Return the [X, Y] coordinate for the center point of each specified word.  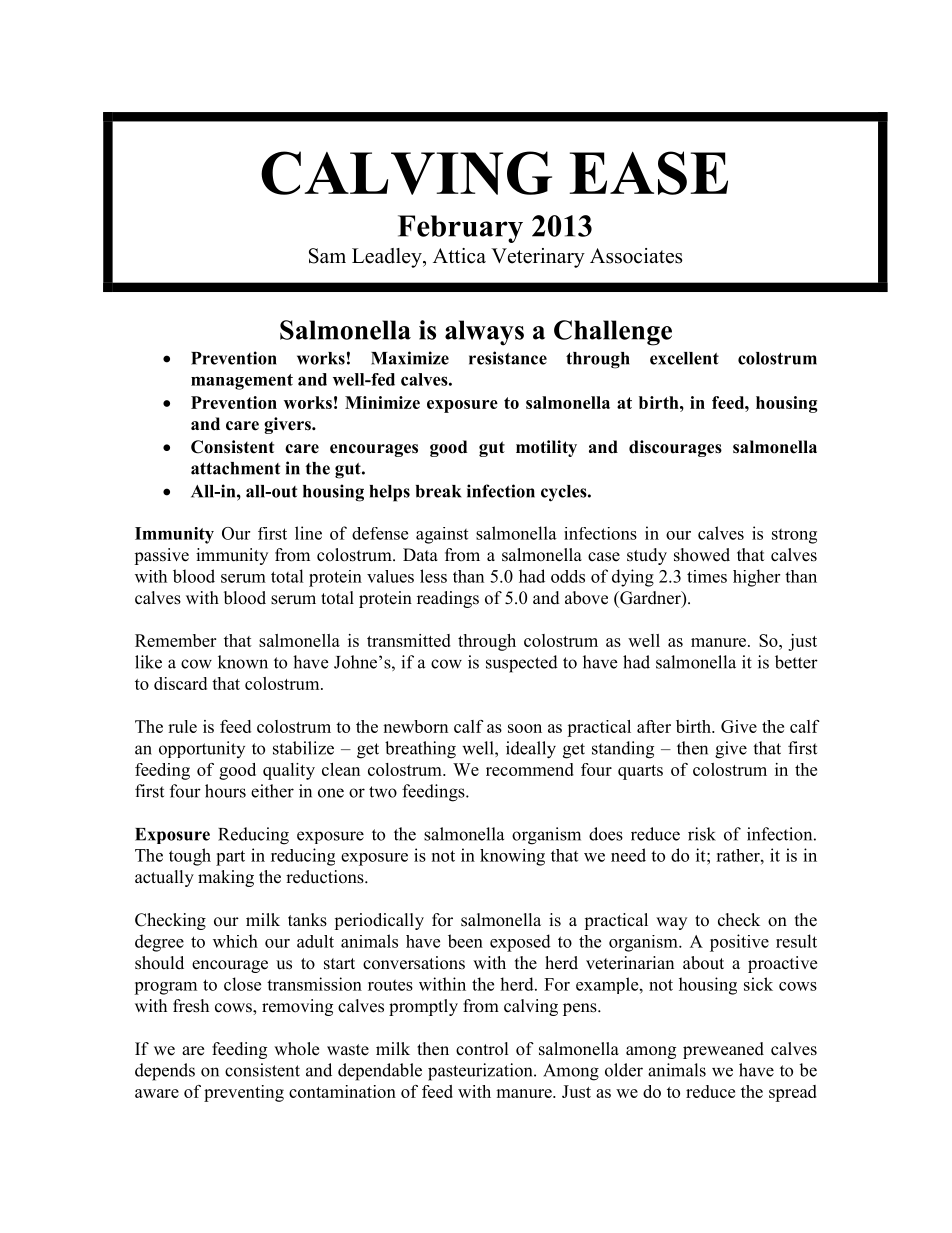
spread [793, 1093]
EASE [649, 173]
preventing [244, 1093]
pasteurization [481, 1072]
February [460, 229]
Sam [327, 256]
